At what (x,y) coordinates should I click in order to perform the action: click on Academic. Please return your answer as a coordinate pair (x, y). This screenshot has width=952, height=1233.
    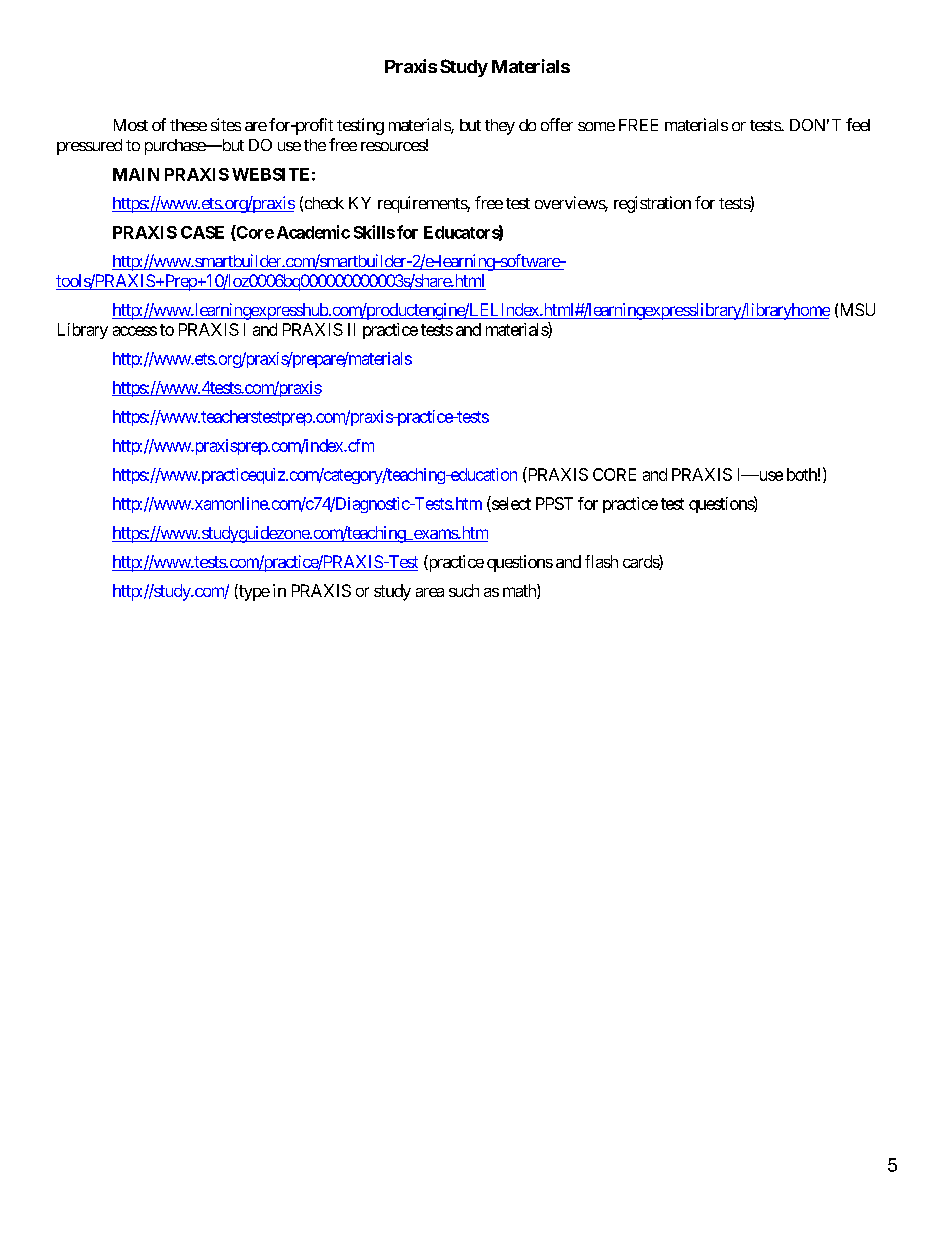
    Looking at the image, I should click on (313, 232).
